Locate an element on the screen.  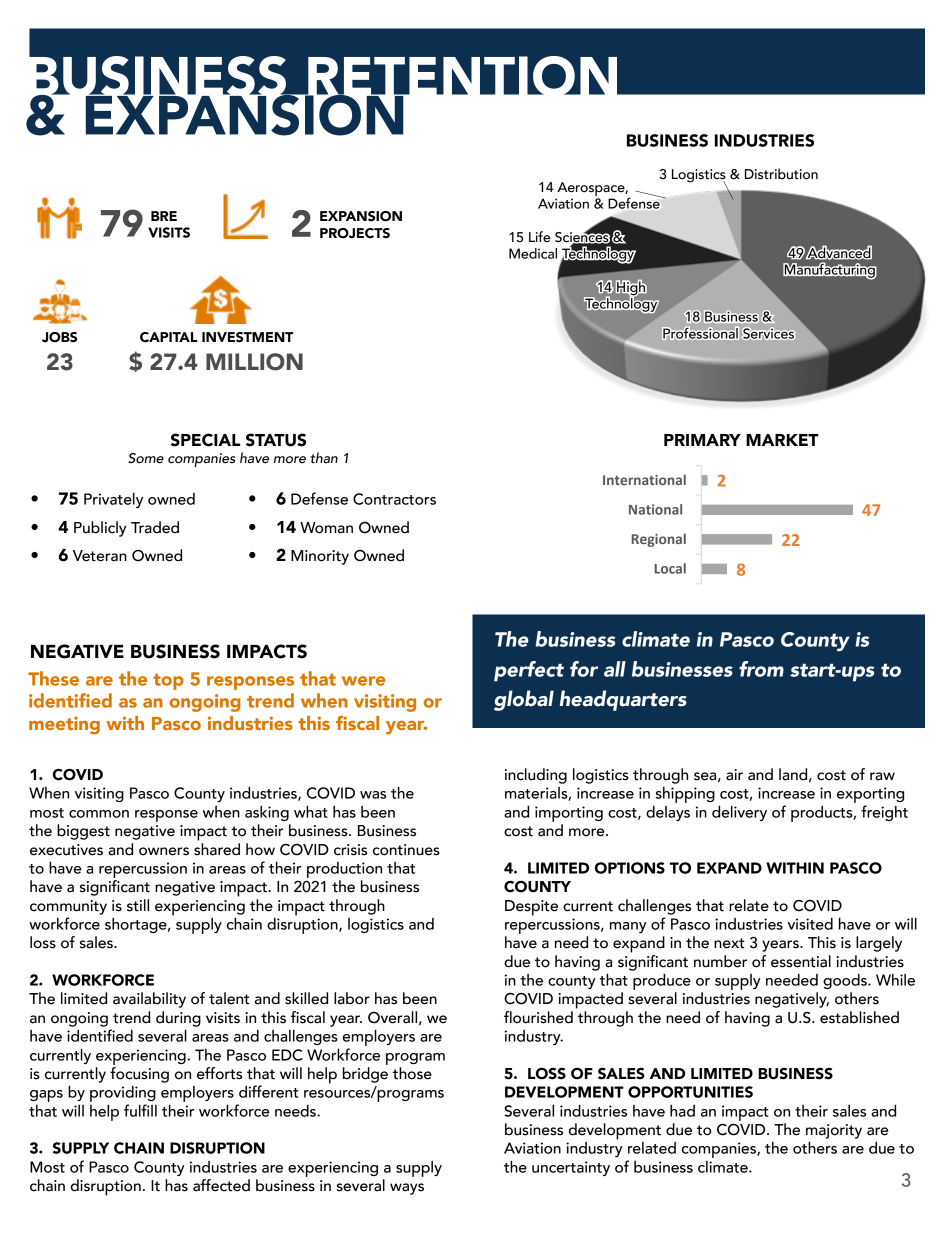
from is located at coordinates (761, 669).
